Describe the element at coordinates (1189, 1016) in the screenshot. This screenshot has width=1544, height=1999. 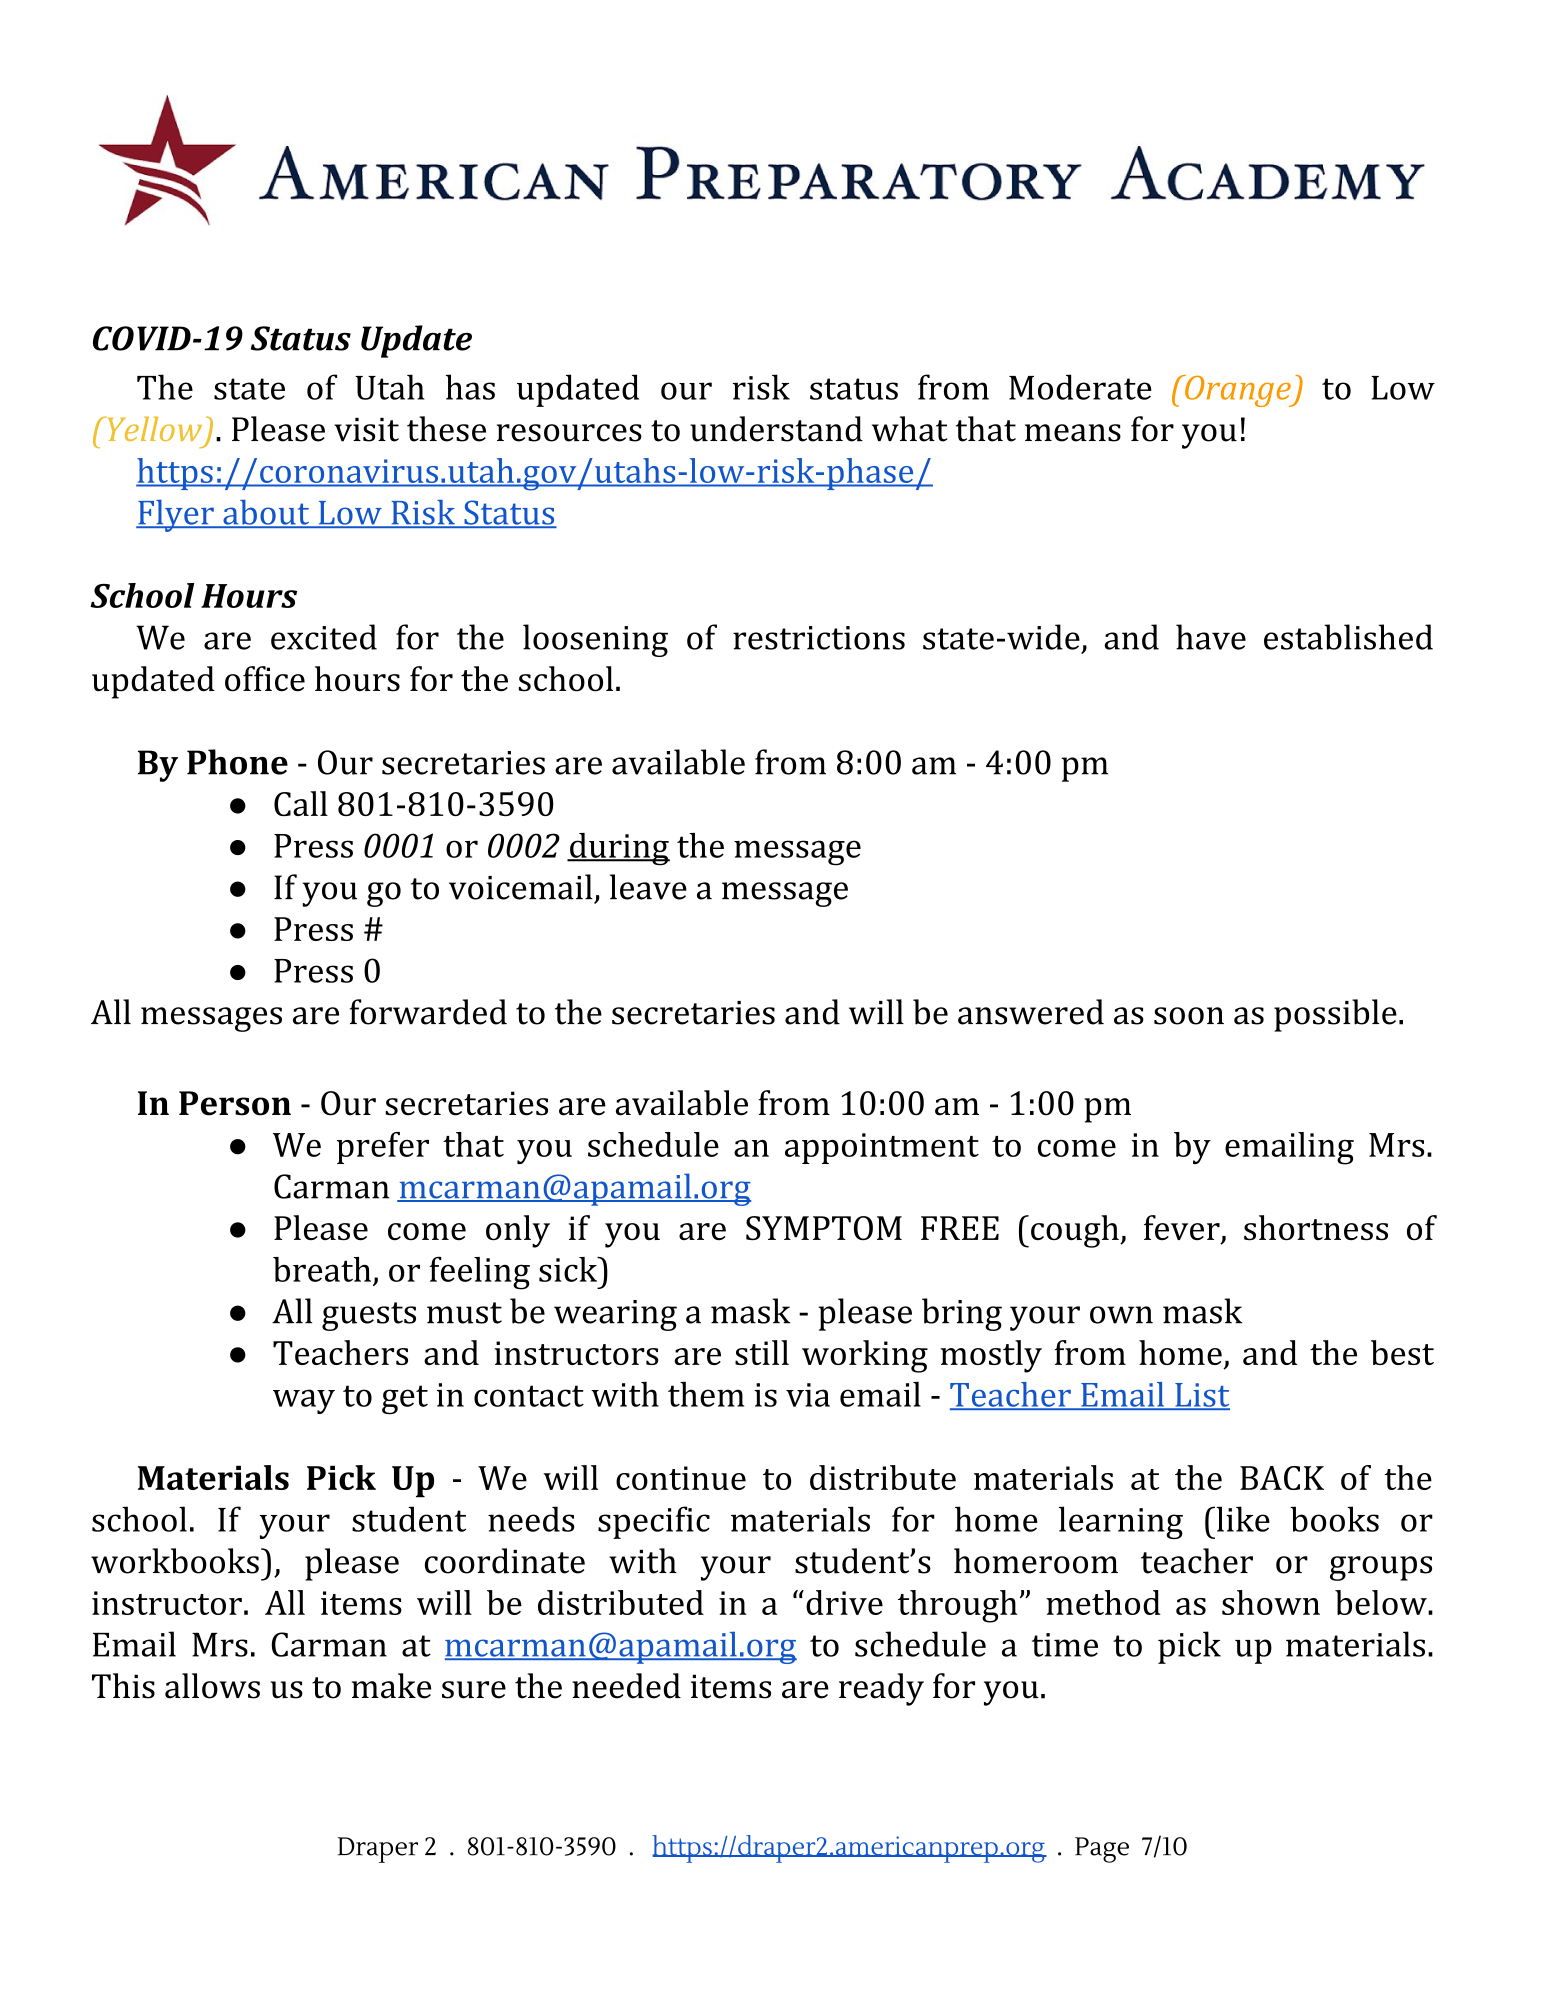
I see `soon` at that location.
